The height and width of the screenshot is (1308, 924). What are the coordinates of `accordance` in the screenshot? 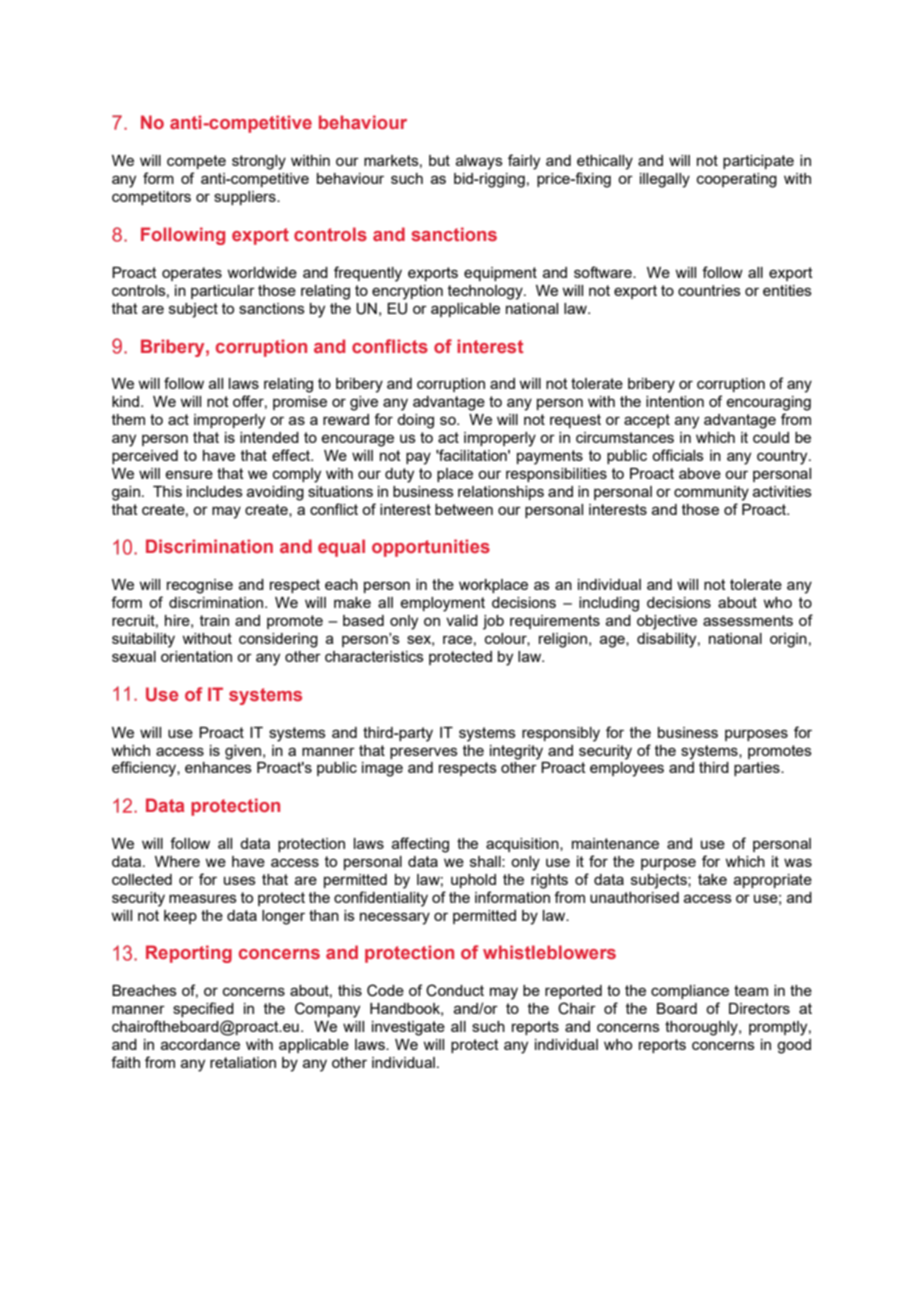 It's located at (200, 1044).
